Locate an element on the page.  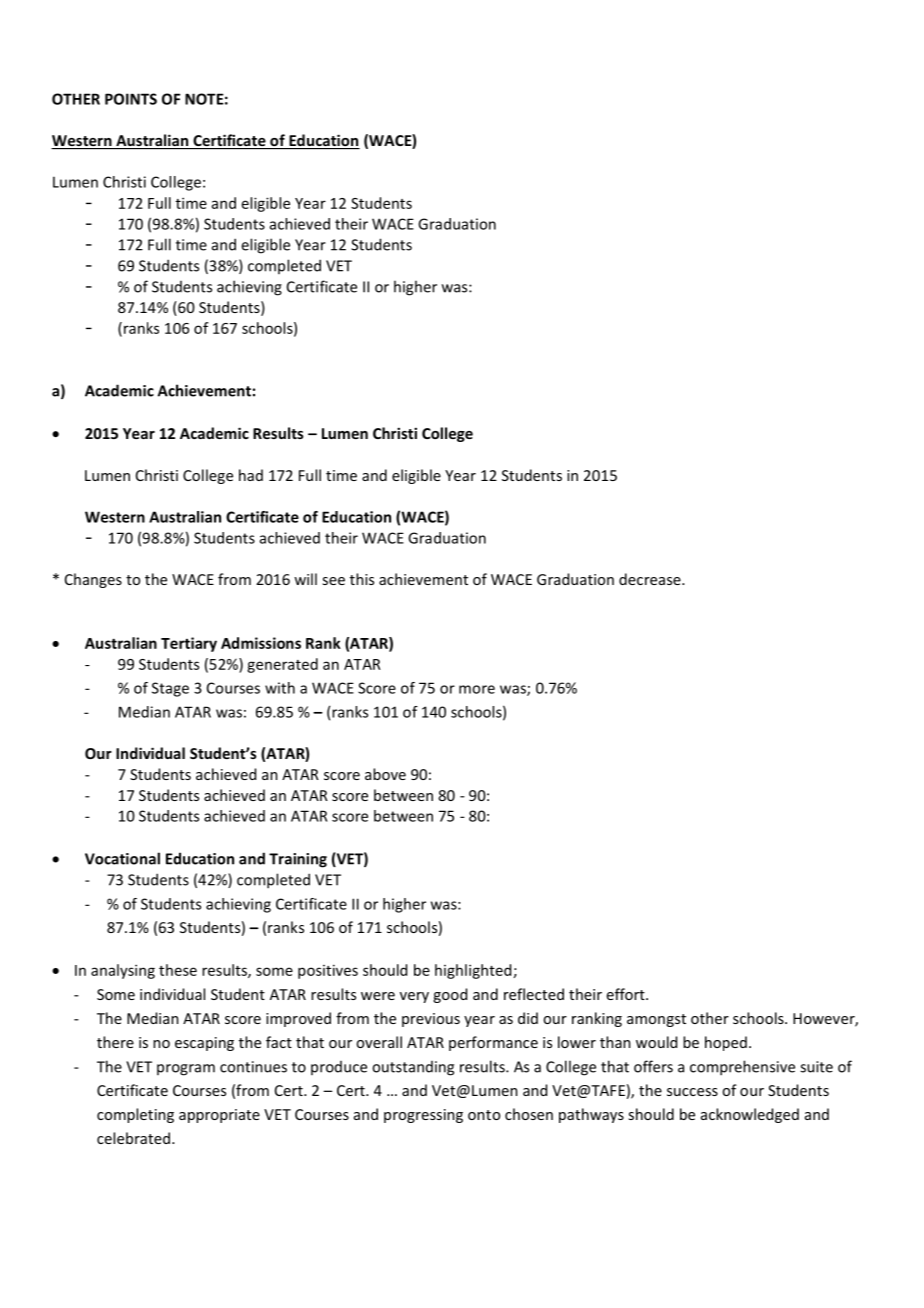
Tertiary is located at coordinates (189, 644).
